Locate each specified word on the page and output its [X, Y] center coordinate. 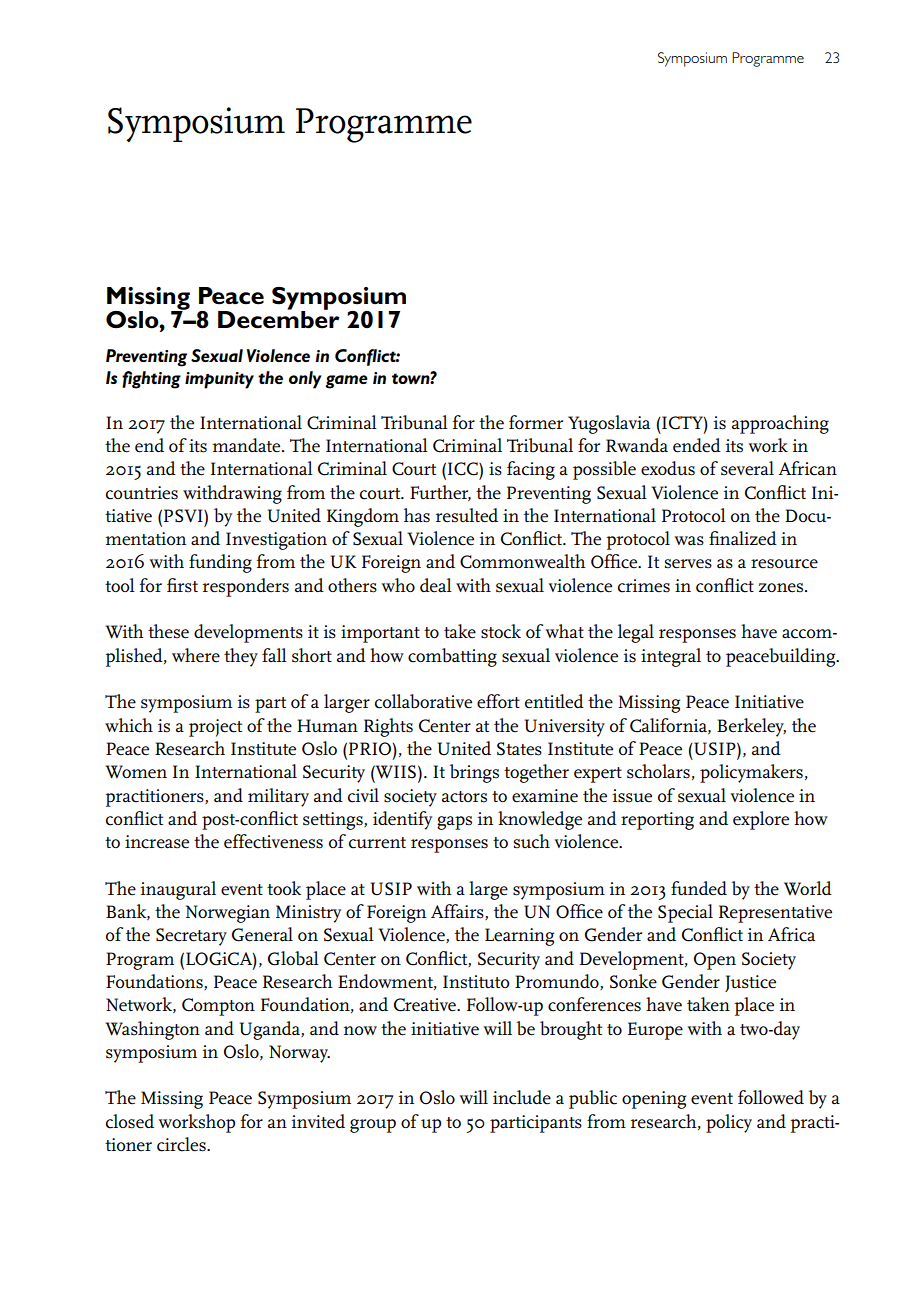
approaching [780, 424]
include [522, 1097]
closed [130, 1121]
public [593, 1099]
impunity [219, 380]
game [346, 382]
